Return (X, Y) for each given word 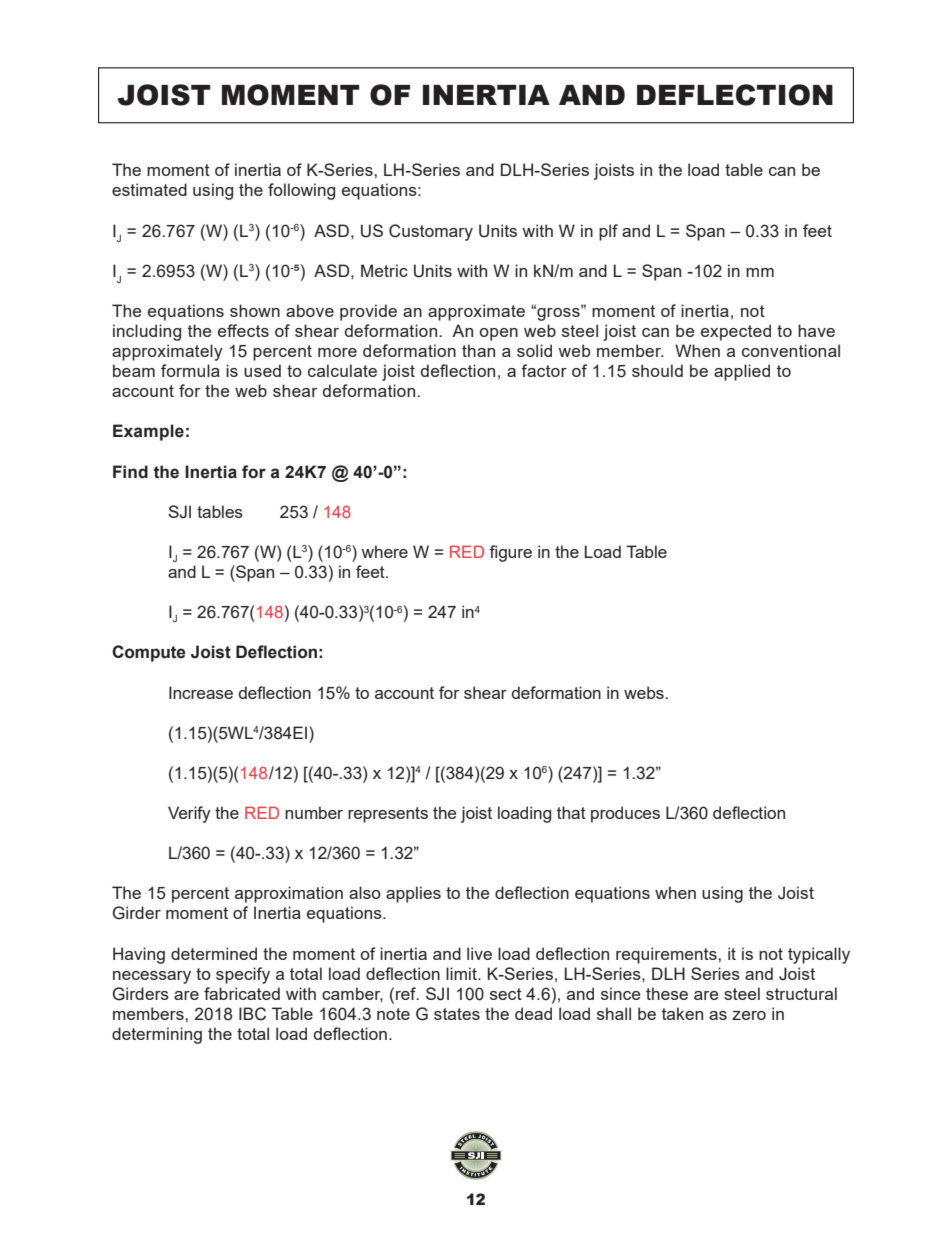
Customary (431, 232)
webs (645, 692)
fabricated (242, 993)
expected (736, 332)
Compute (149, 653)
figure (510, 553)
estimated (149, 189)
